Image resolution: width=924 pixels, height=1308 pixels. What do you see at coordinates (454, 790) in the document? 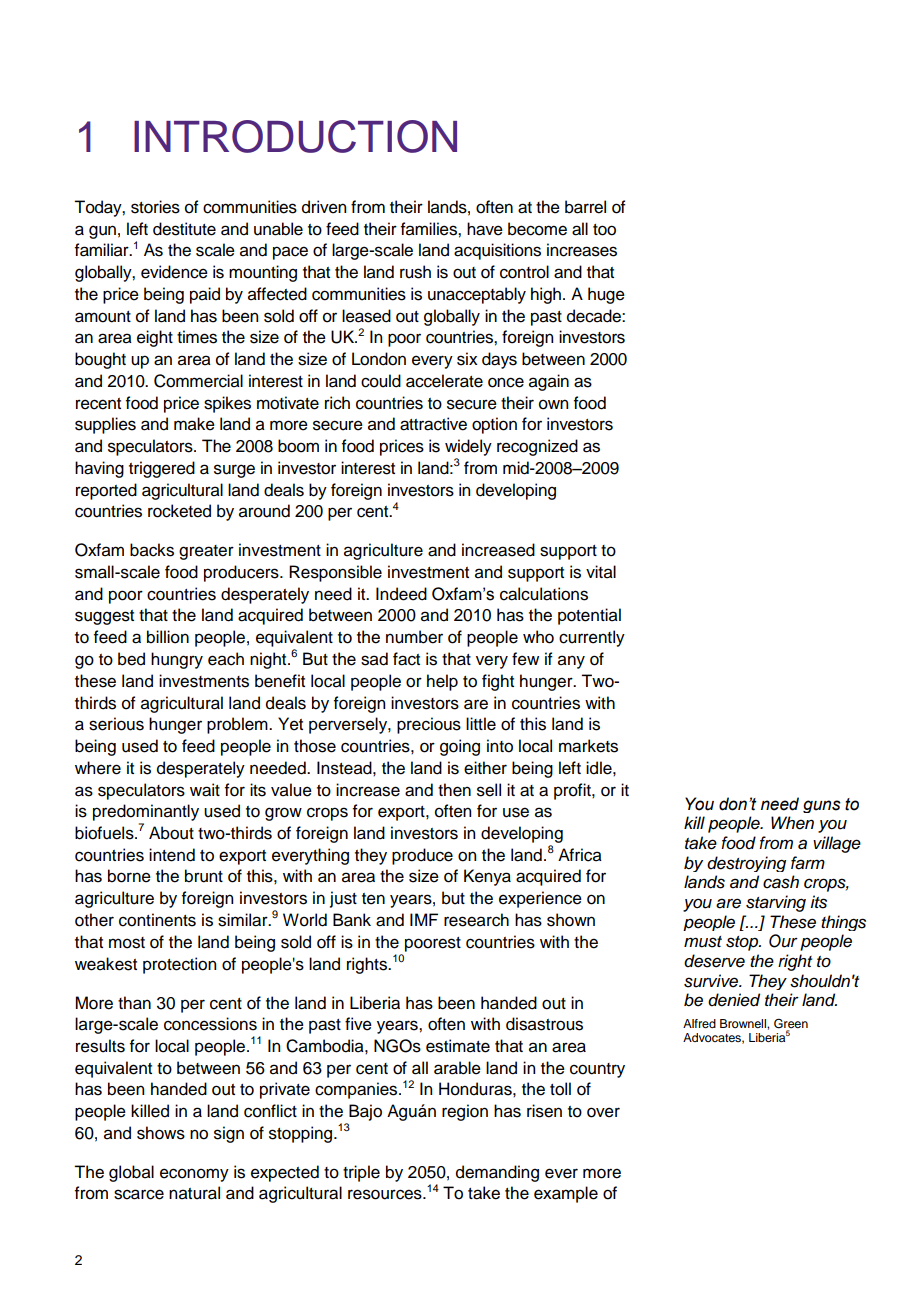
I see `then` at bounding box center [454, 790].
